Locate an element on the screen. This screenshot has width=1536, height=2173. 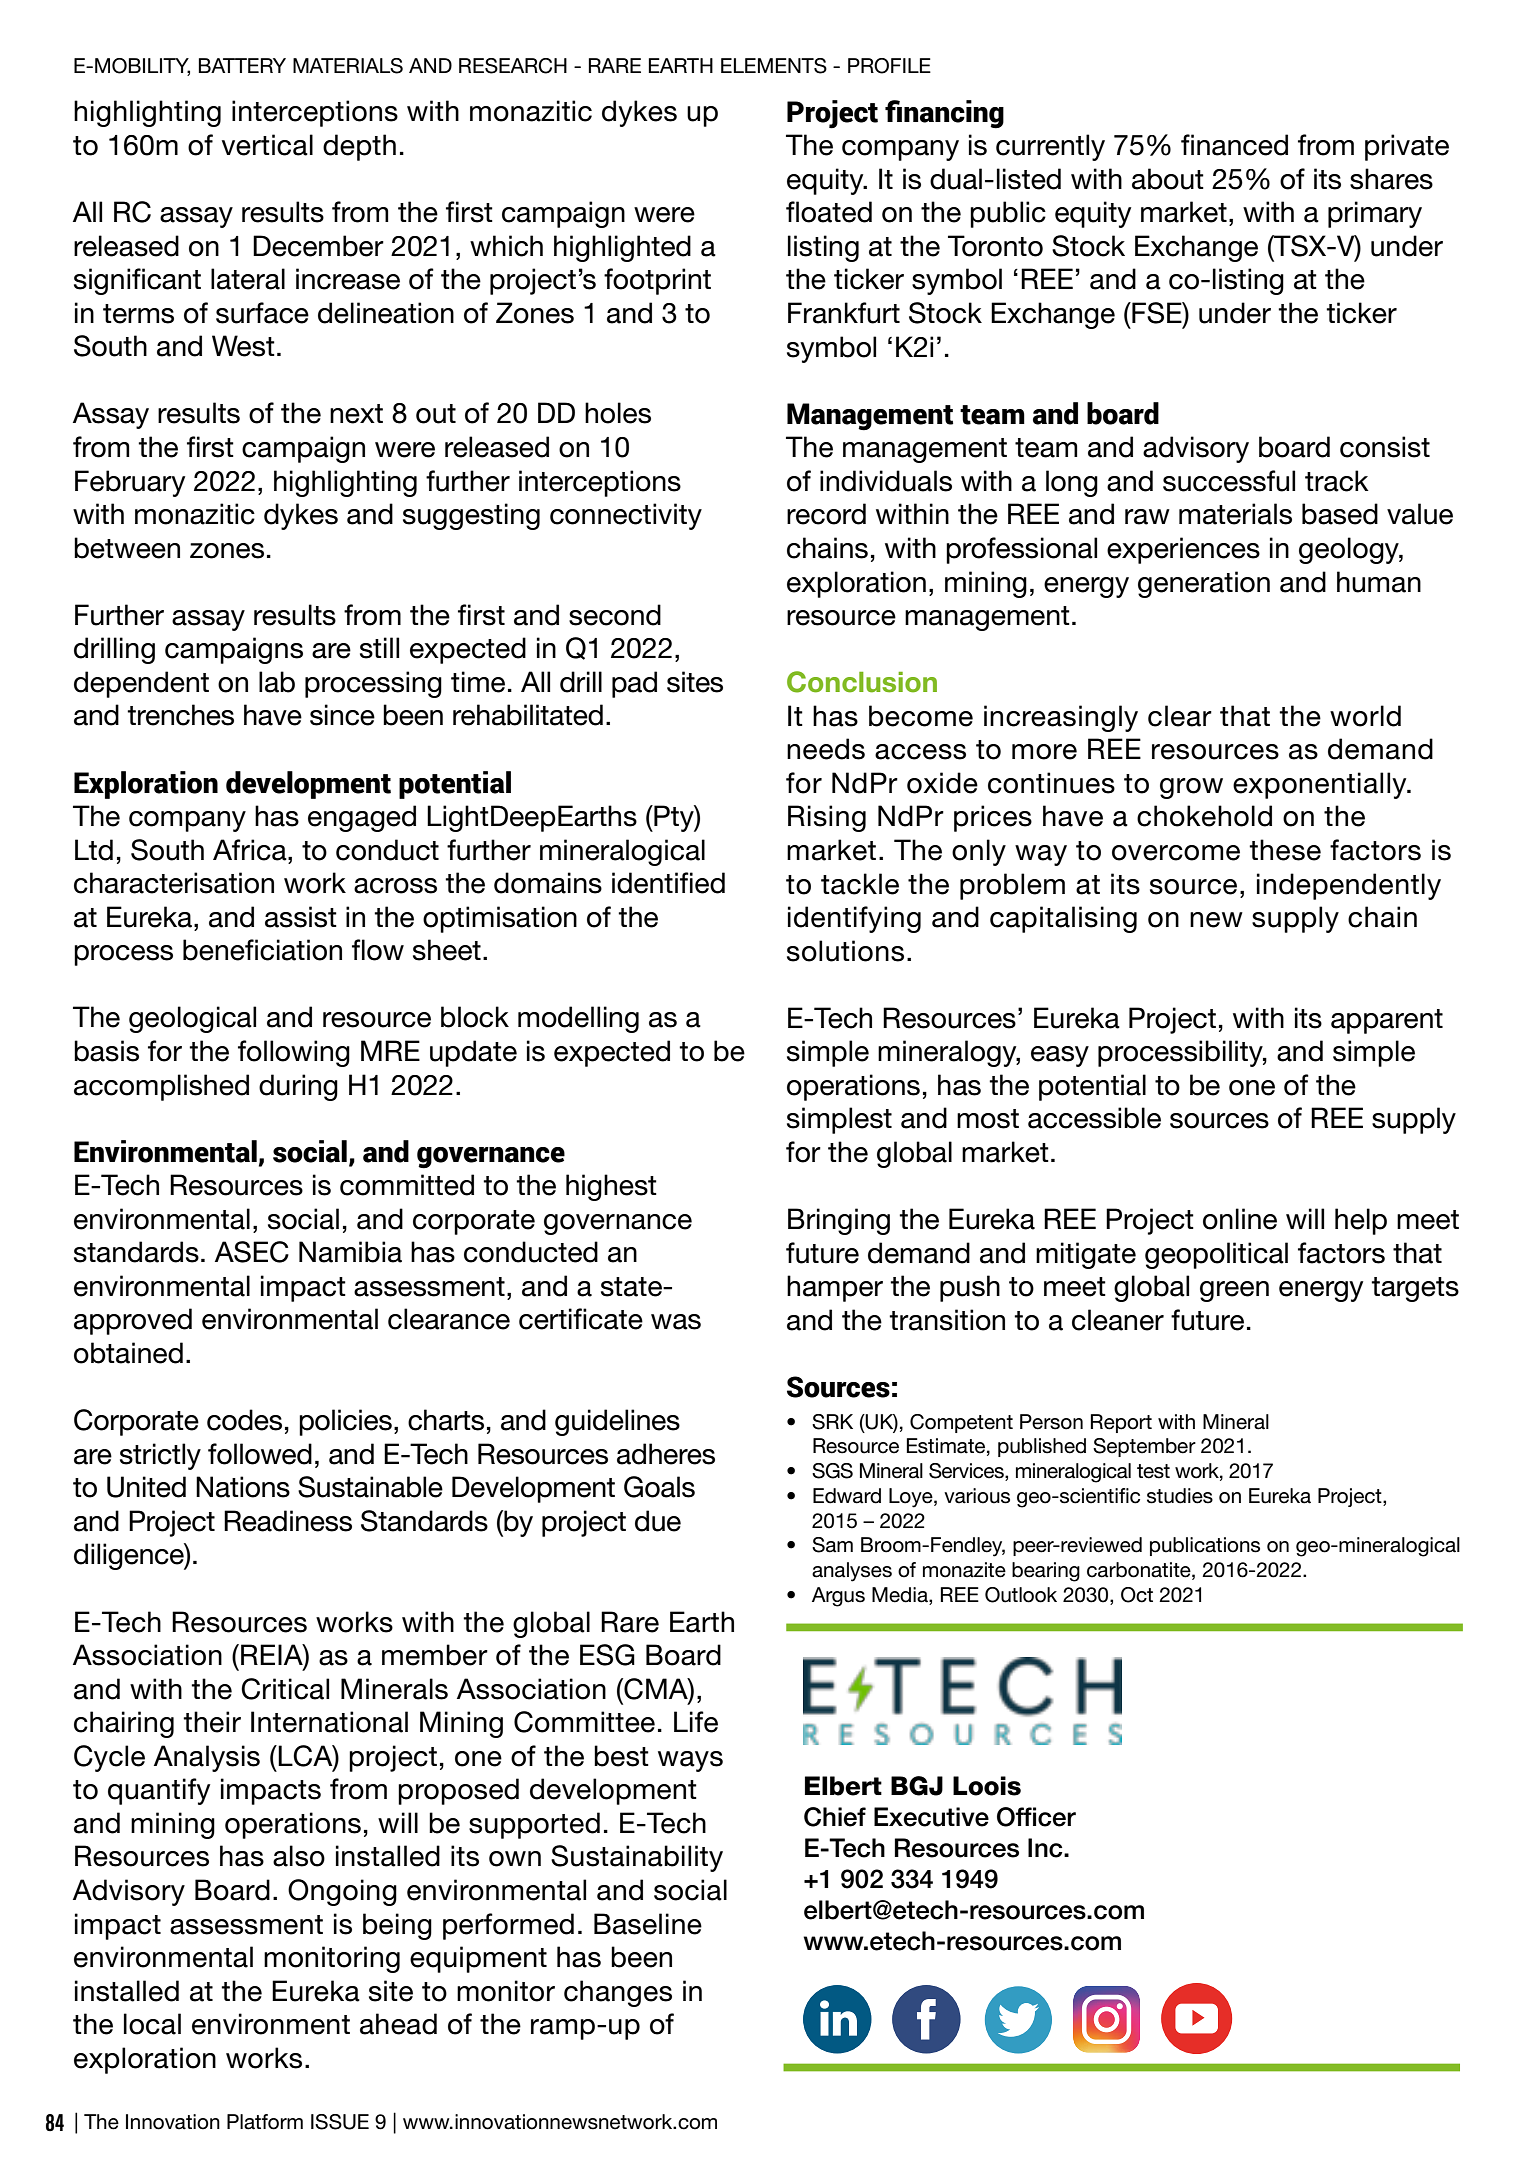
SRK is located at coordinates (832, 1422).
